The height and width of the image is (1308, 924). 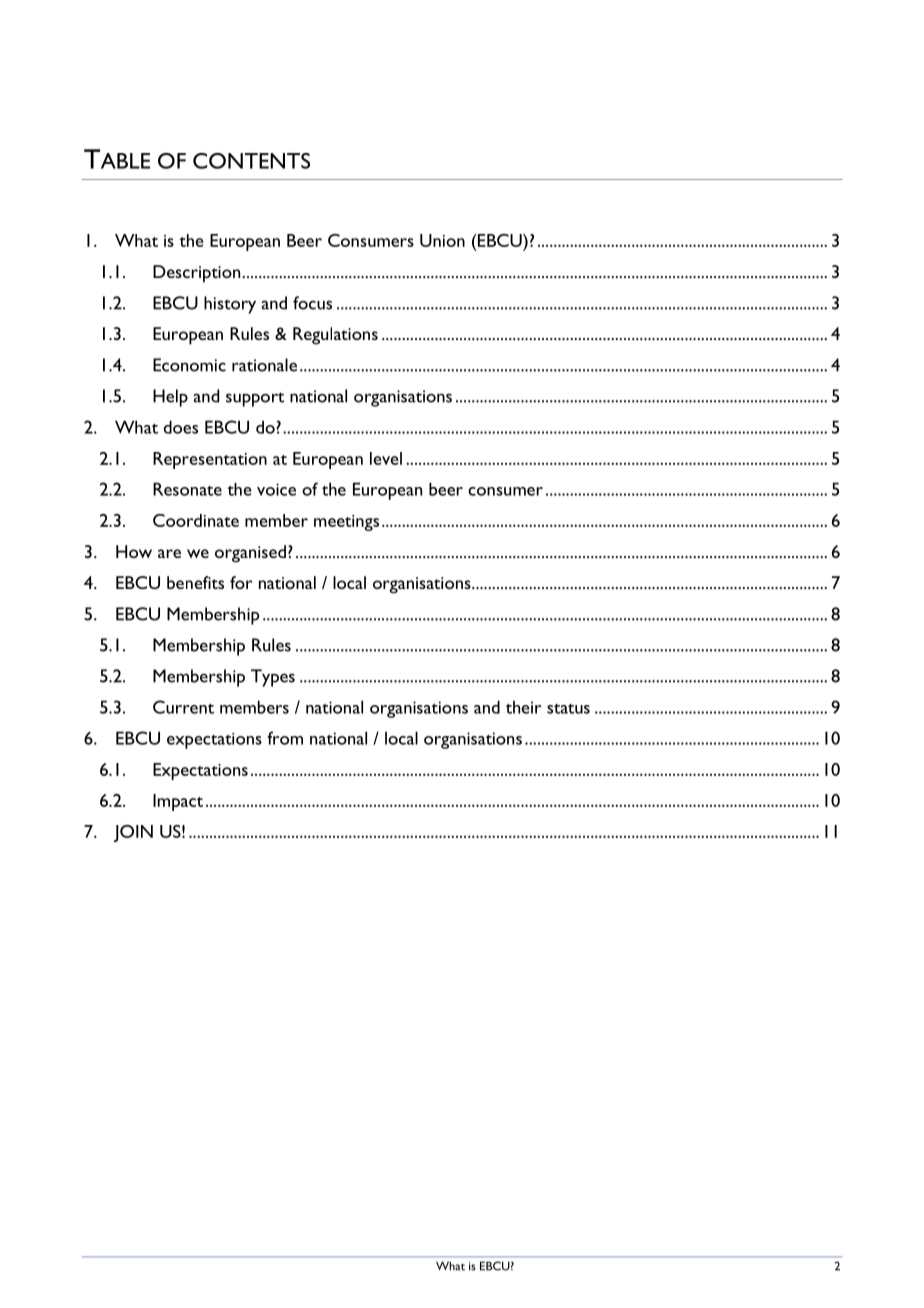 What do you see at coordinates (133, 833) in the image?
I see `JOIN` at bounding box center [133, 833].
